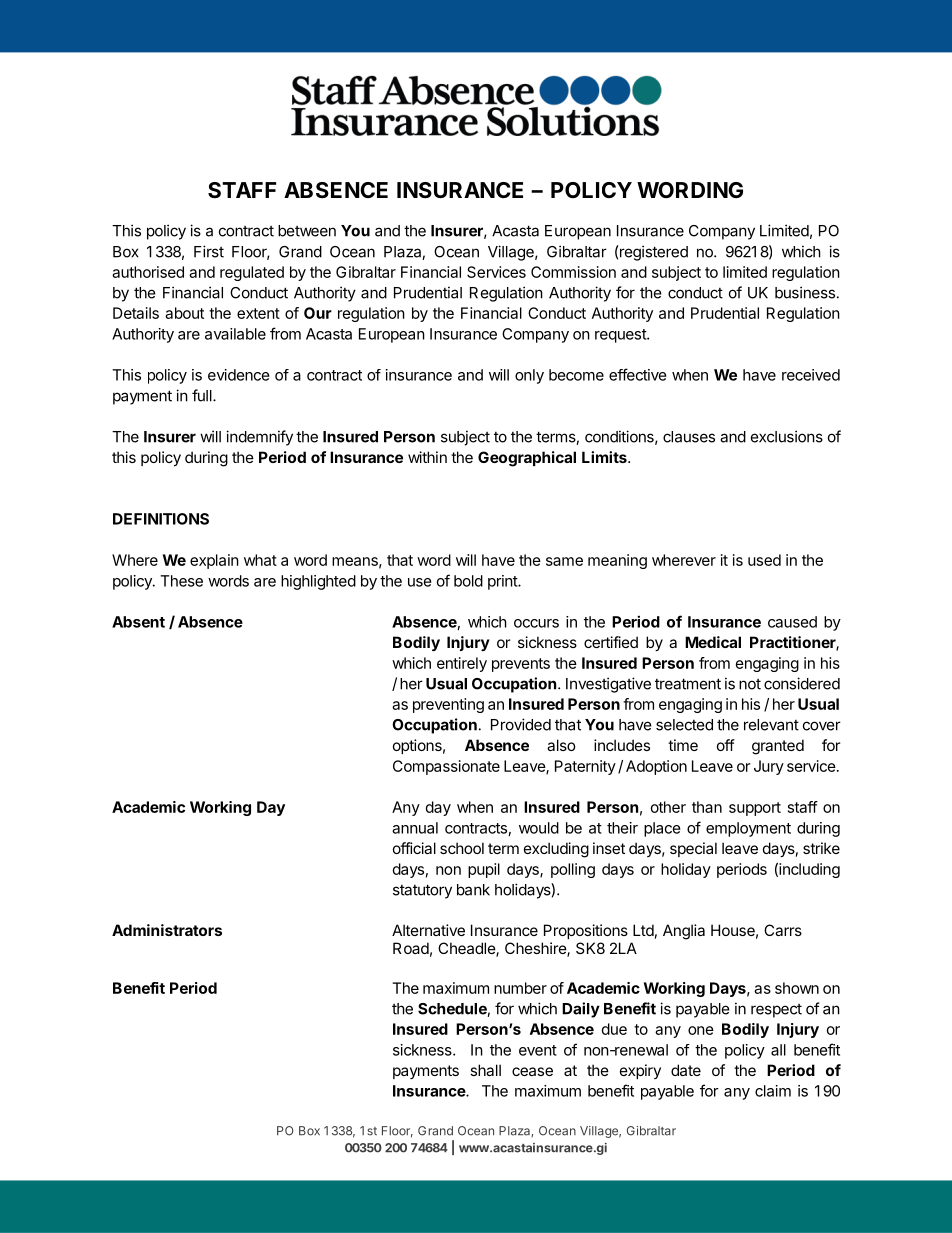  Describe the element at coordinates (755, 809) in the screenshot. I see `support` at that location.
